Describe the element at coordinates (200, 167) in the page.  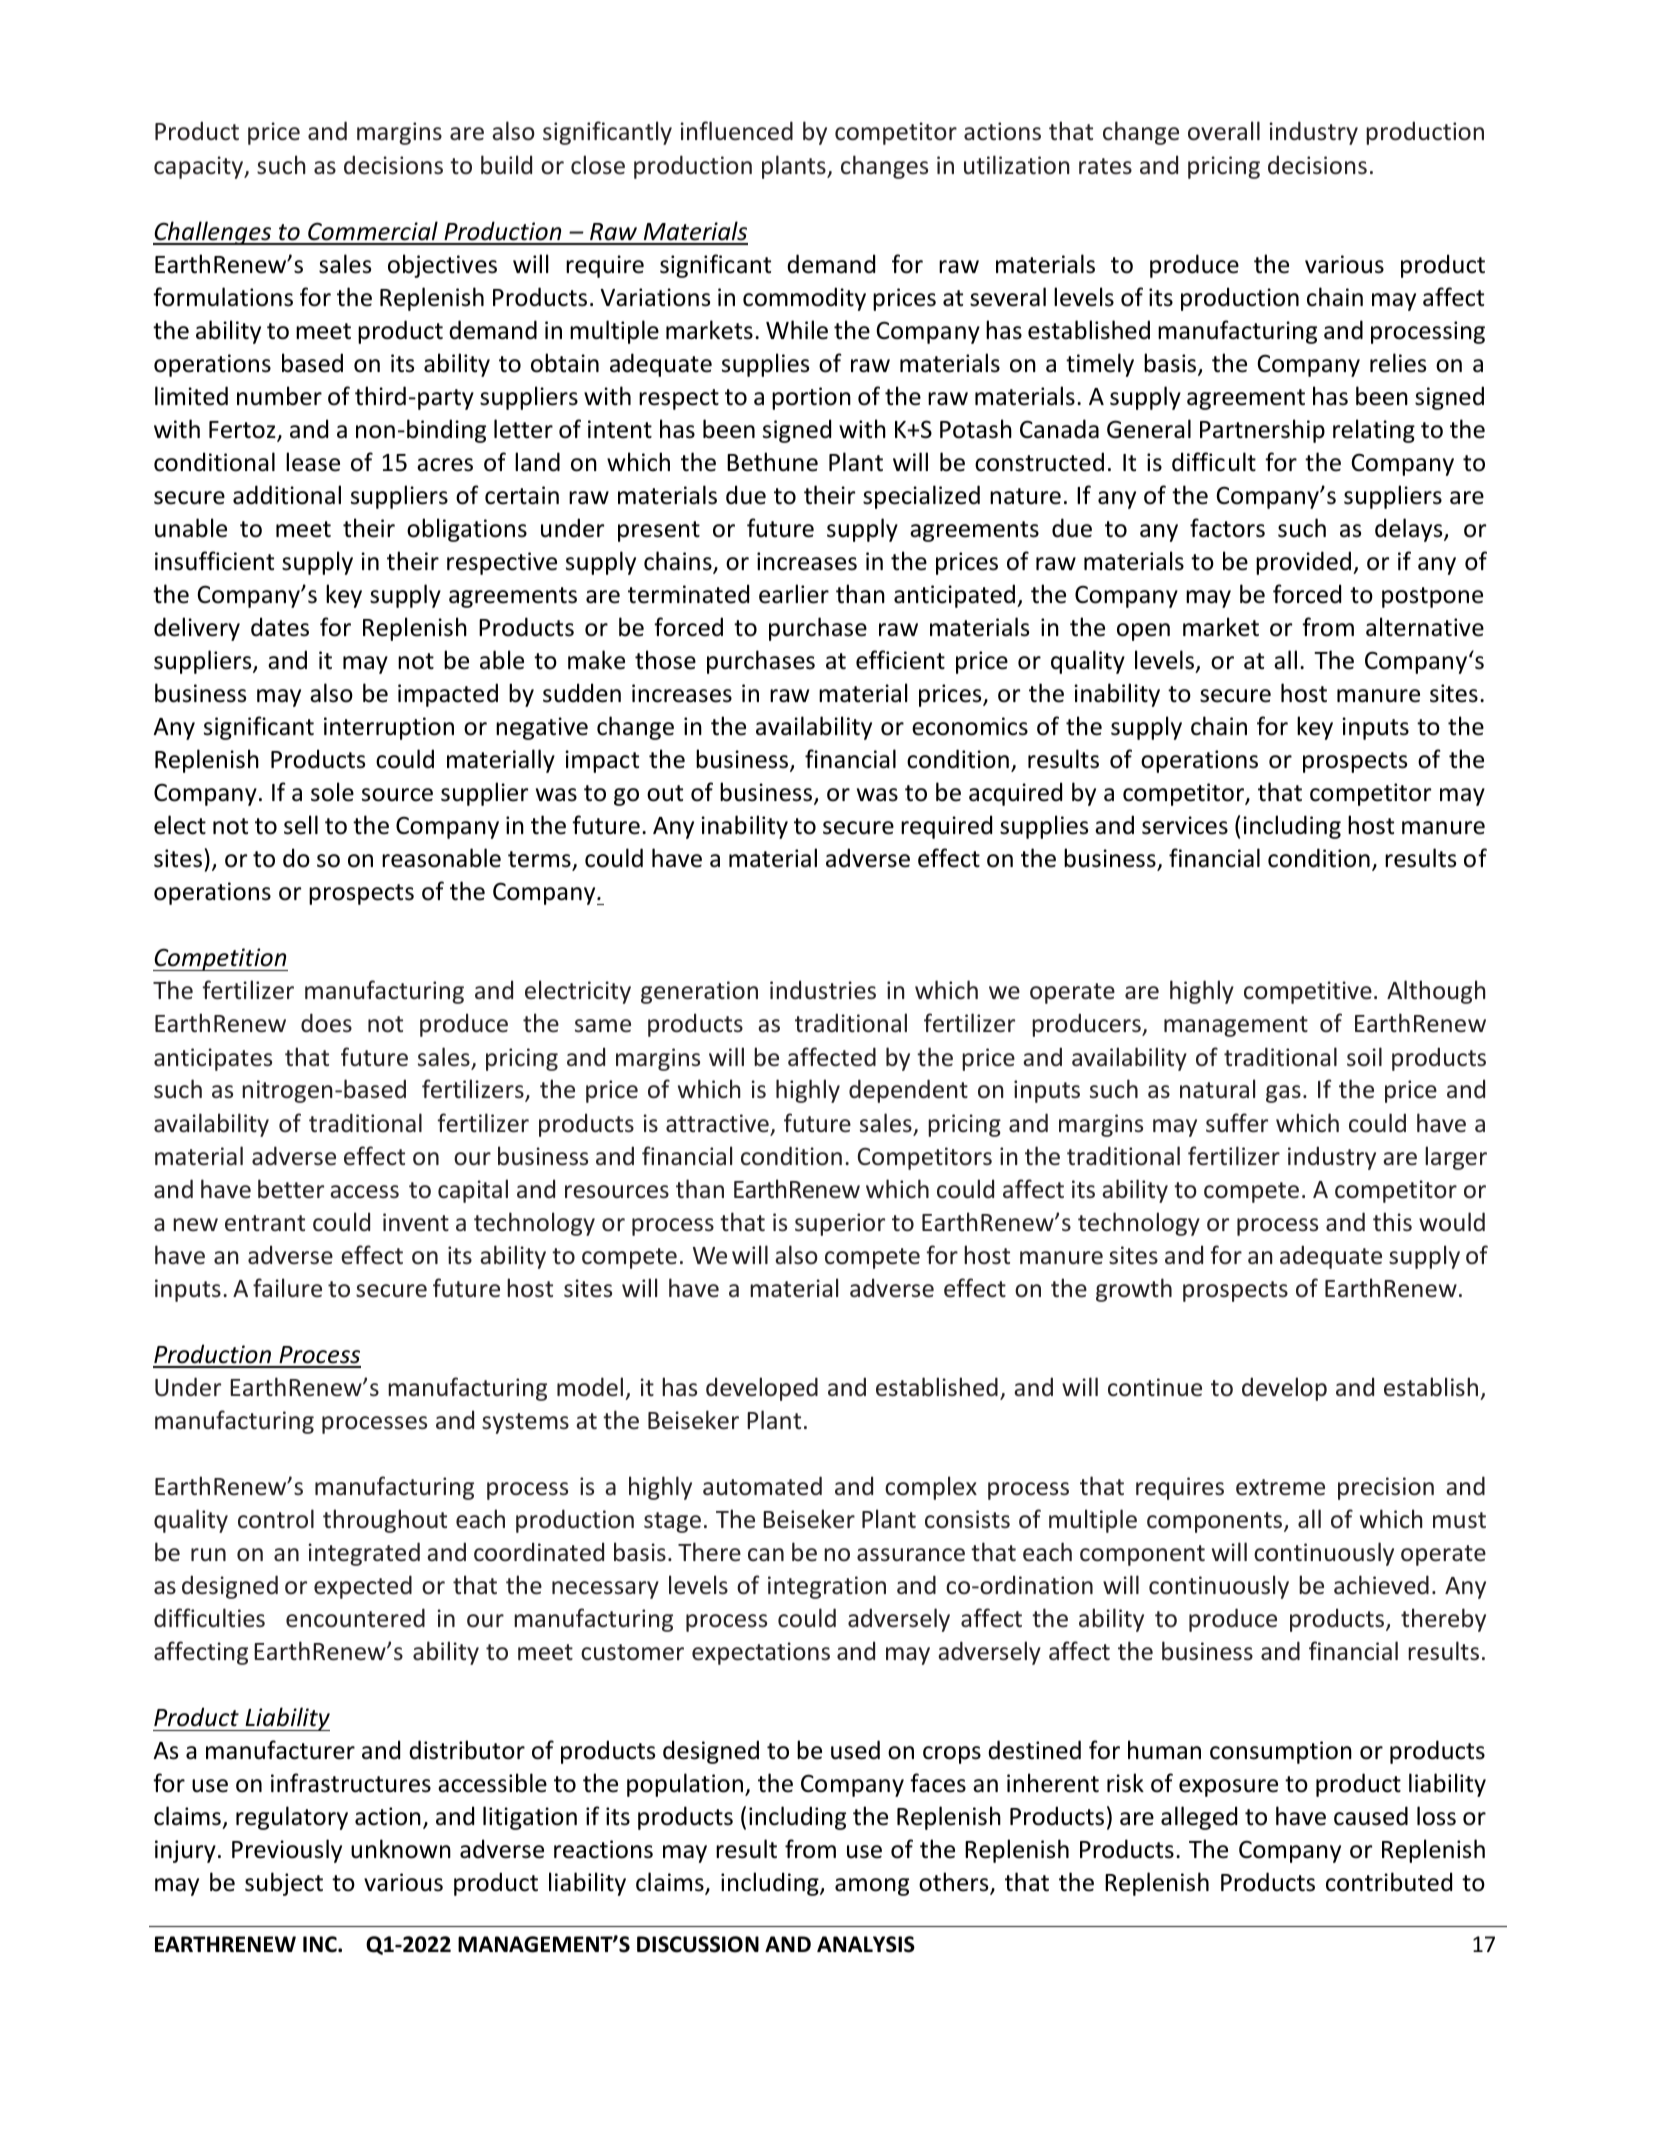
I see `capacity` at that location.
